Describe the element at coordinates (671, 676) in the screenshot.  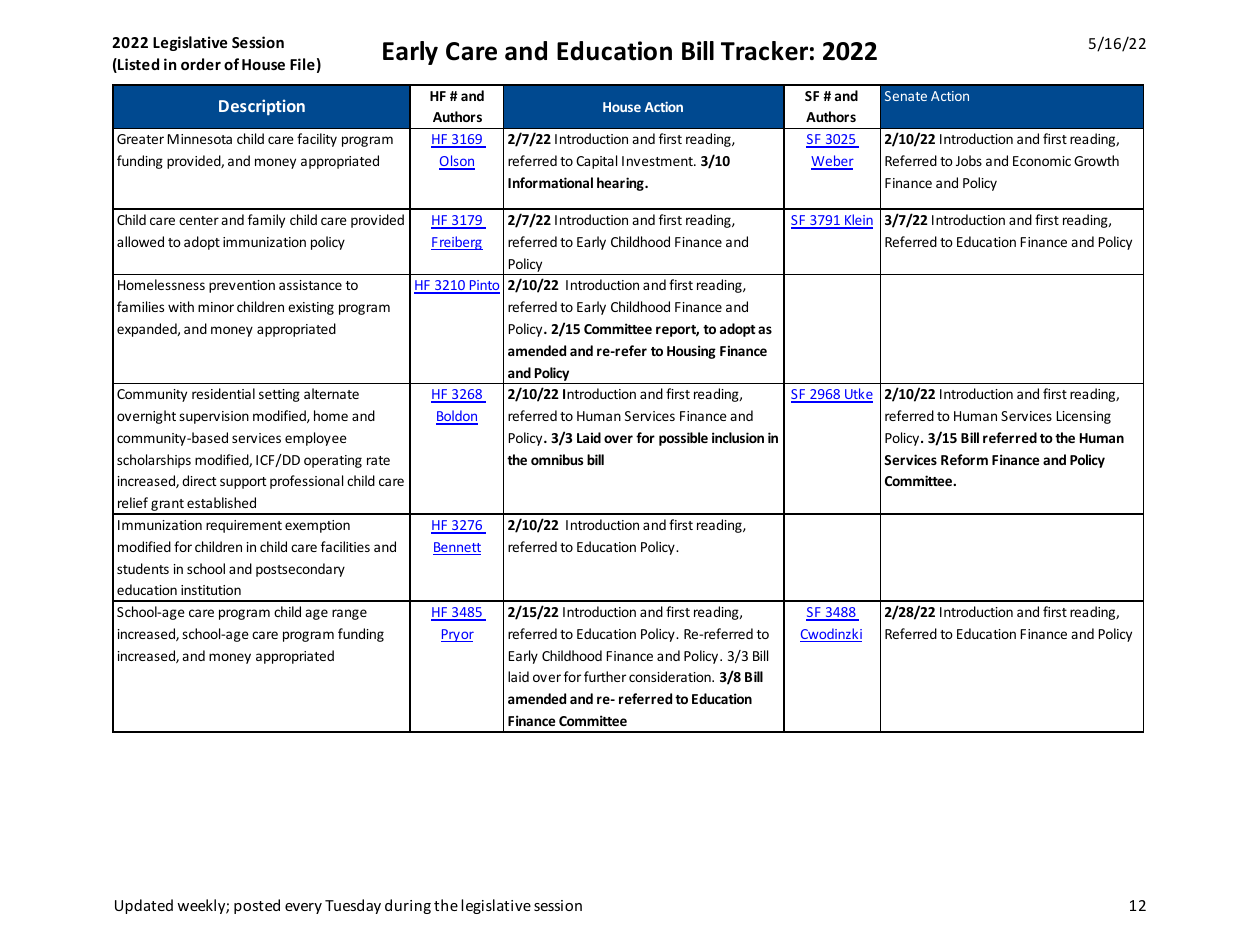
I see `consideration` at that location.
